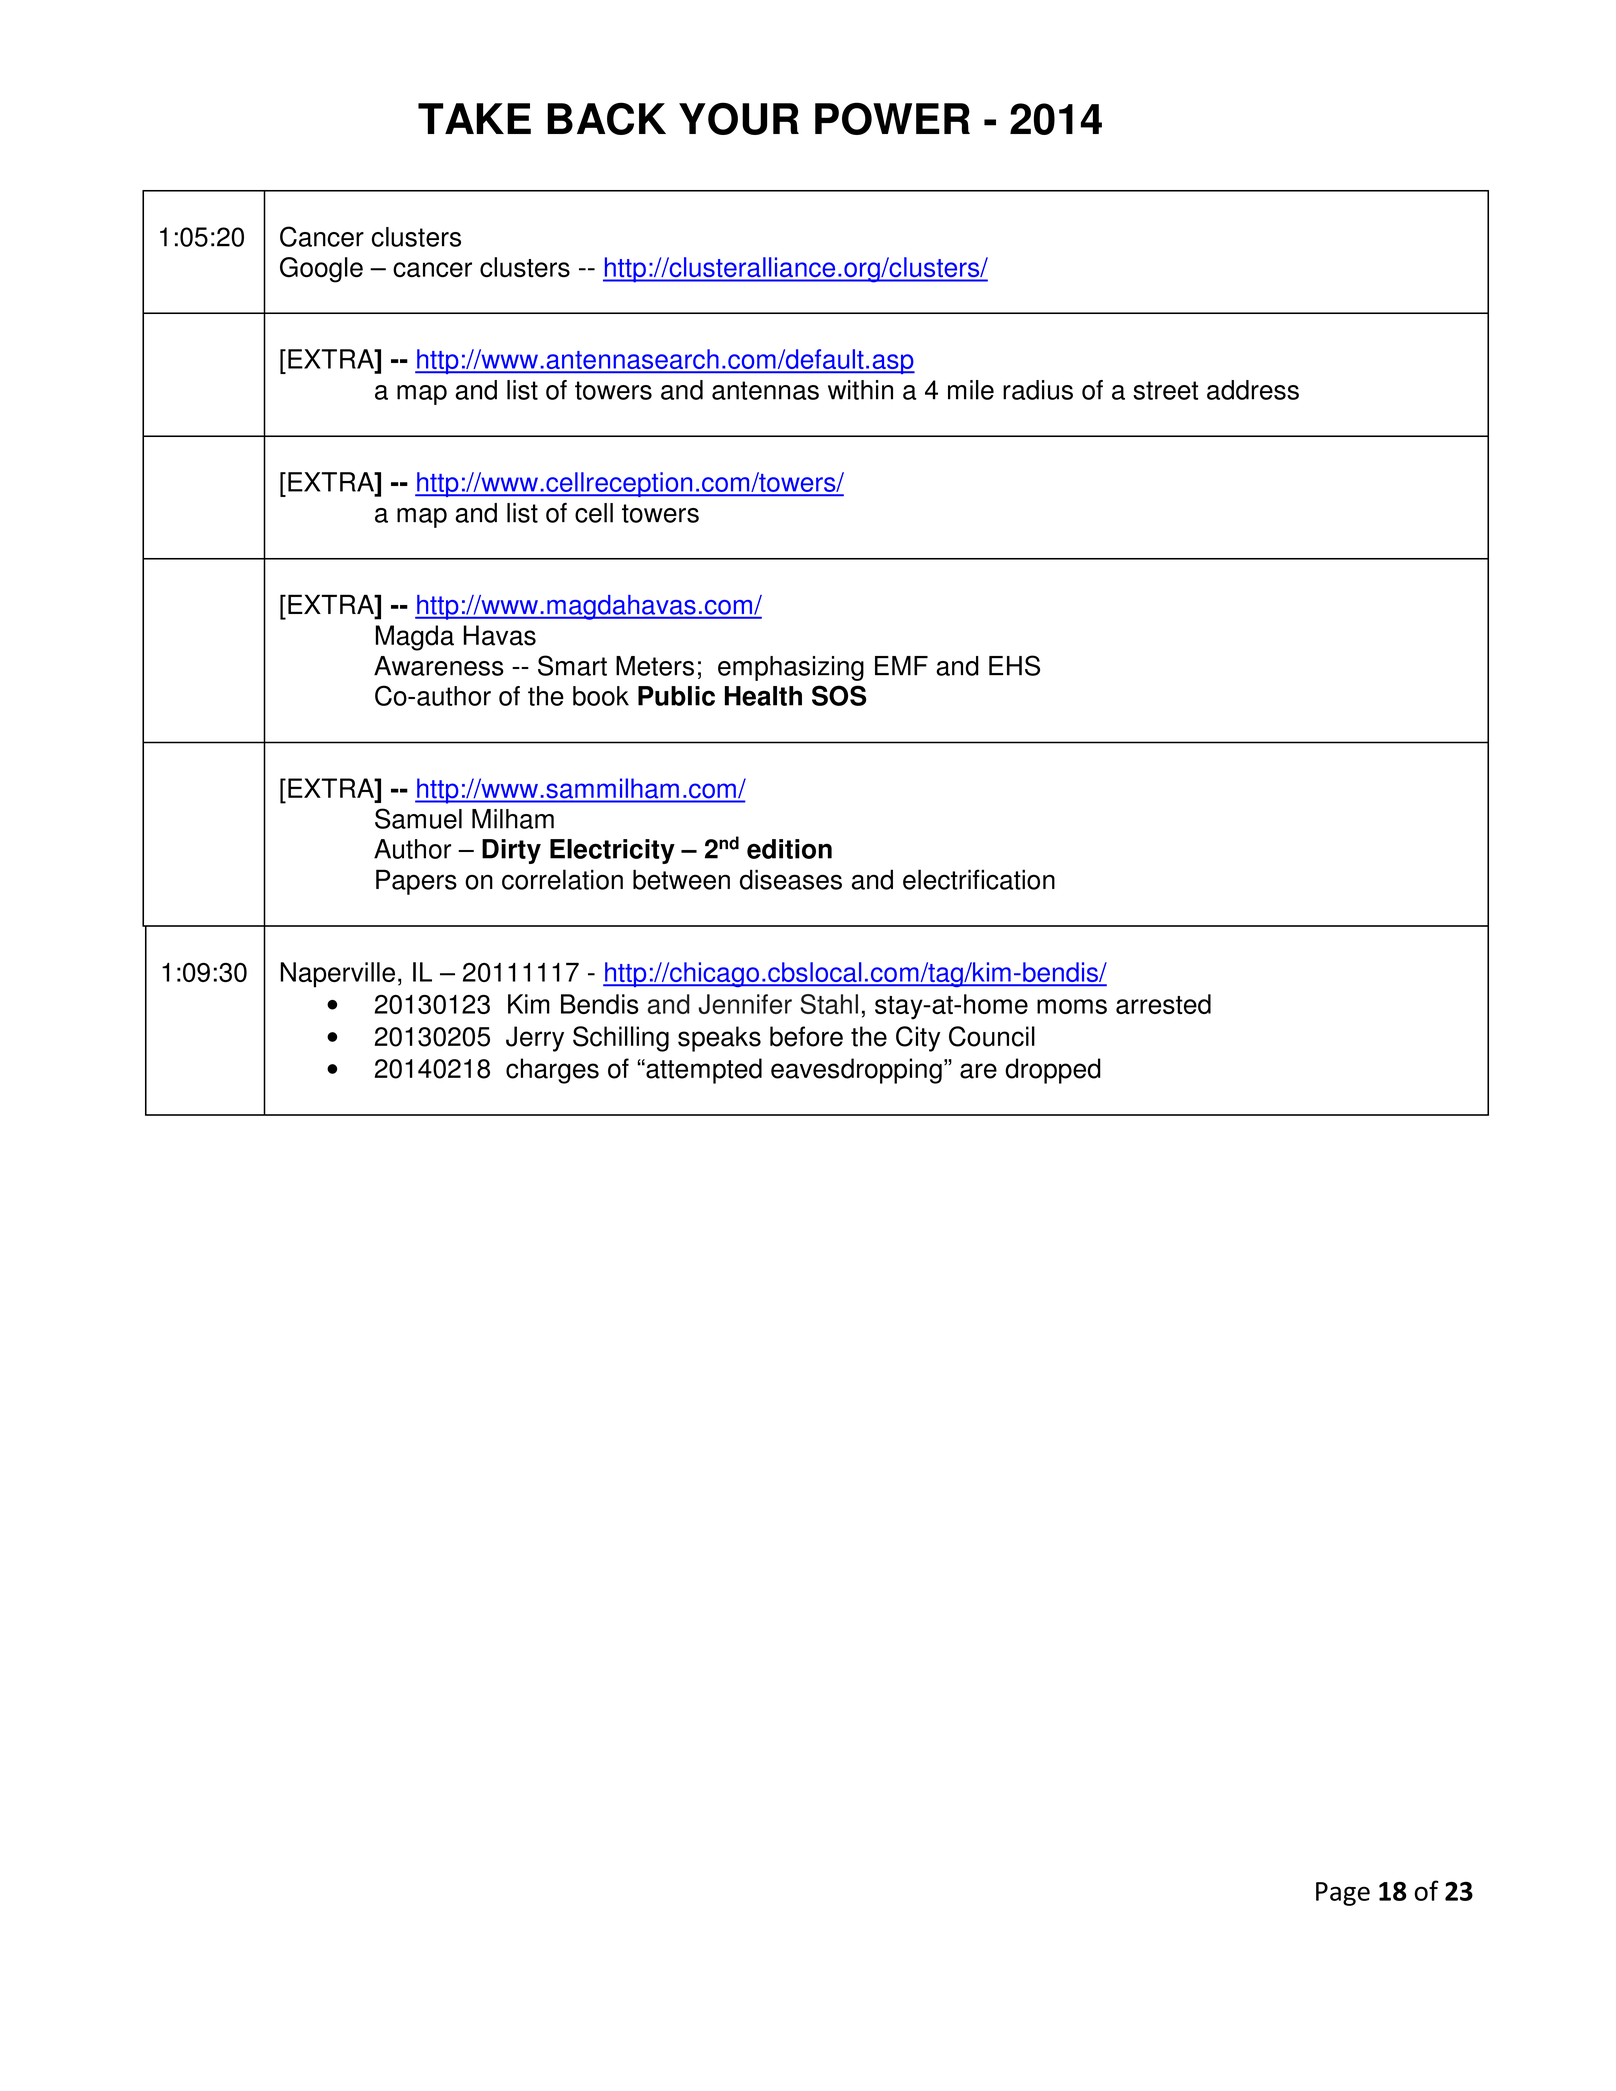  What do you see at coordinates (552, 1071) in the page?
I see `charges` at bounding box center [552, 1071].
